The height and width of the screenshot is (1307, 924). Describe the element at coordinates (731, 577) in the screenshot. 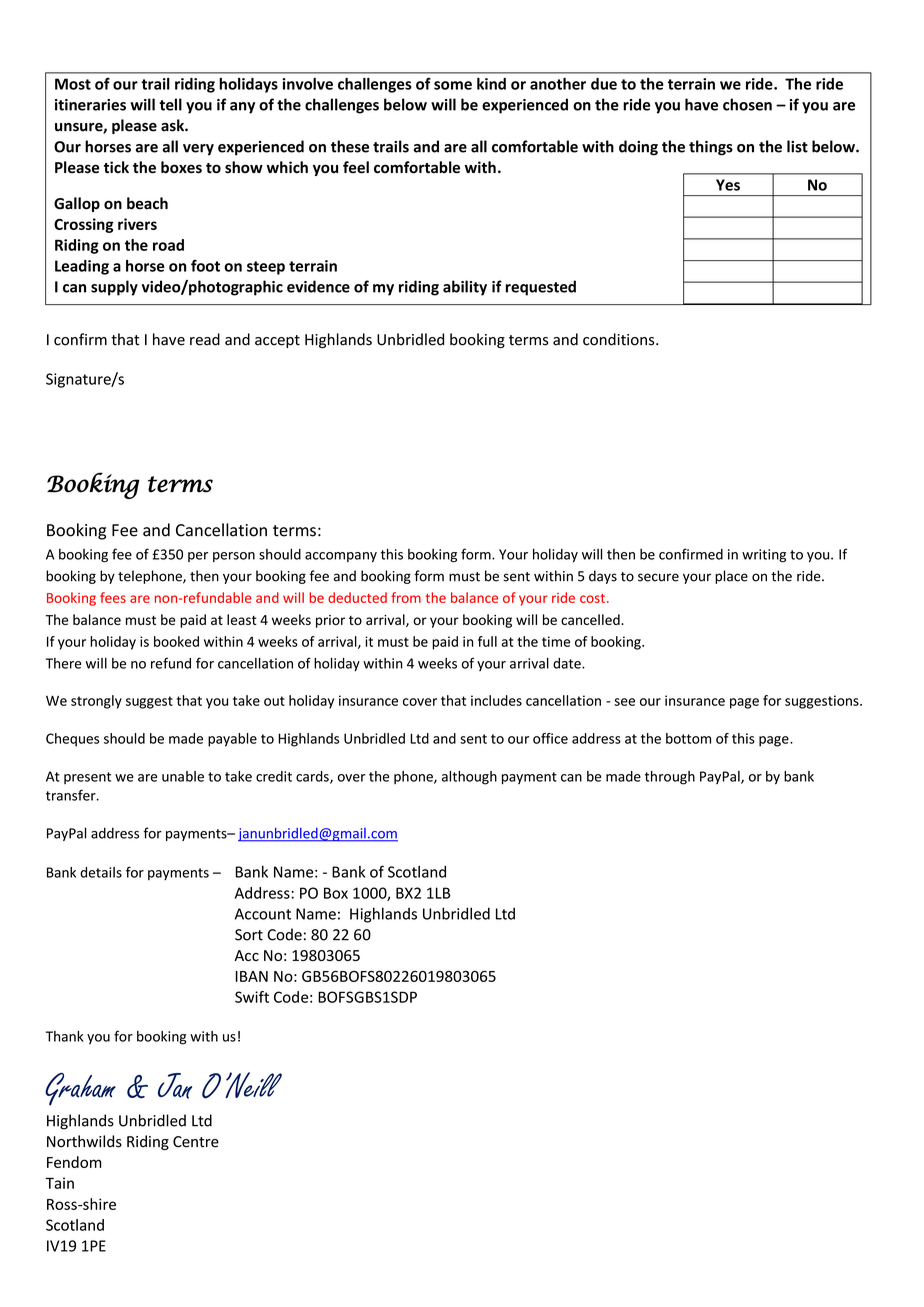

I see `place` at that location.
